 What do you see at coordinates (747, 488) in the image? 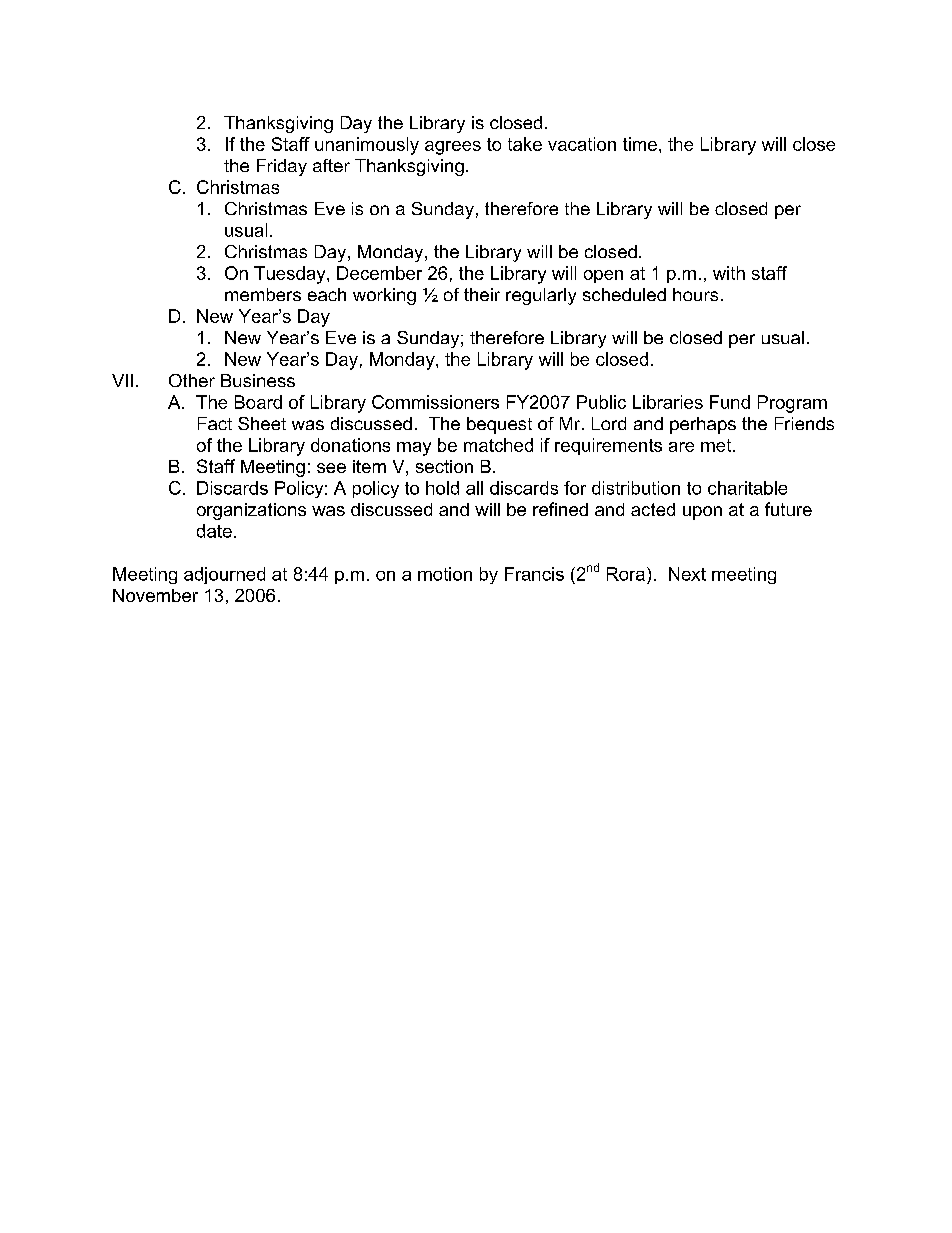
I see `charitable` at bounding box center [747, 488].
